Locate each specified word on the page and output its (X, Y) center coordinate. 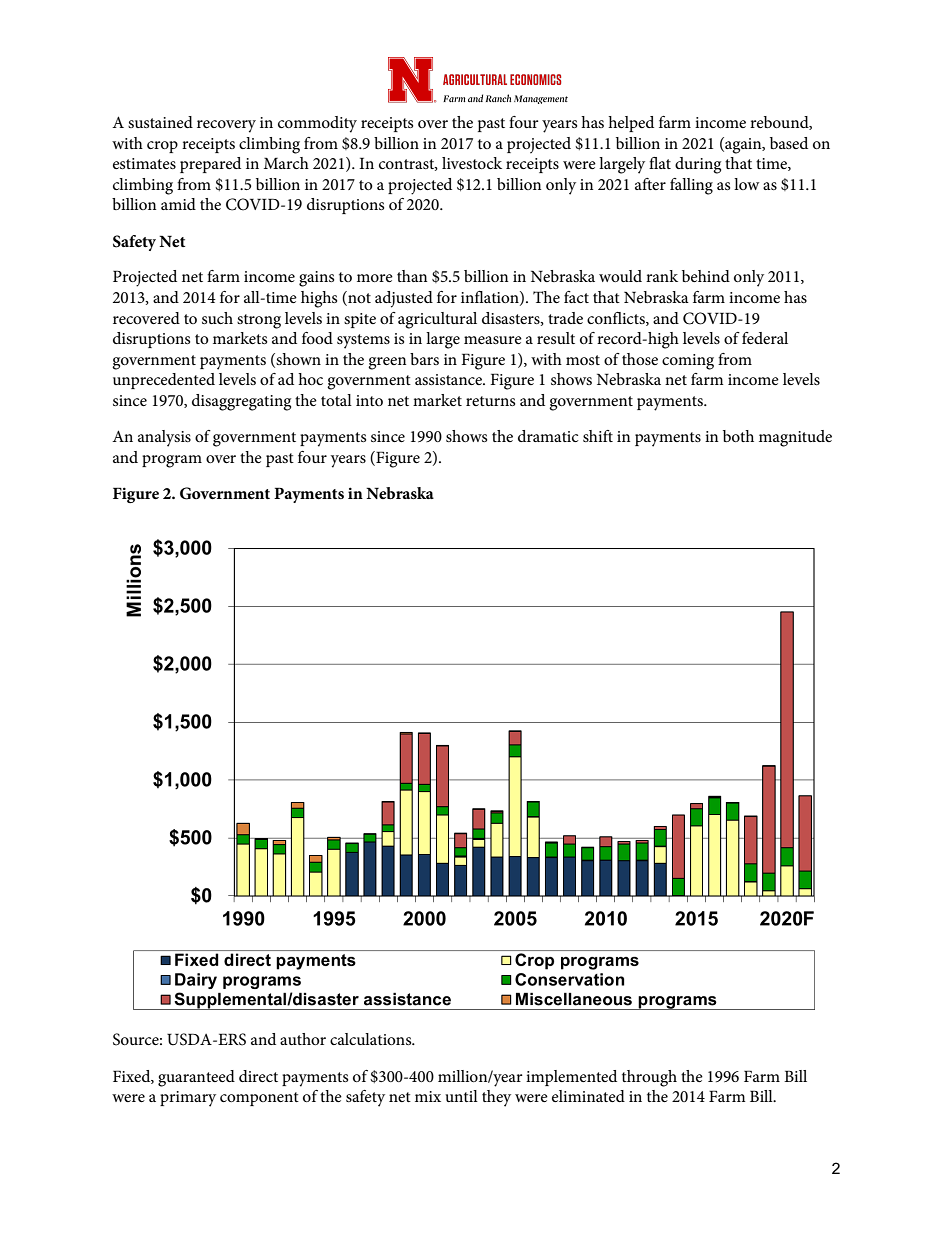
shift (598, 436)
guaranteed (196, 1078)
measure (493, 340)
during (698, 165)
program (172, 461)
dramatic (548, 436)
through (649, 1078)
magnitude (795, 438)
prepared (210, 165)
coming (688, 362)
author (303, 1039)
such (217, 318)
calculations (372, 1039)
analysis (164, 438)
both (738, 436)
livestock (472, 163)
